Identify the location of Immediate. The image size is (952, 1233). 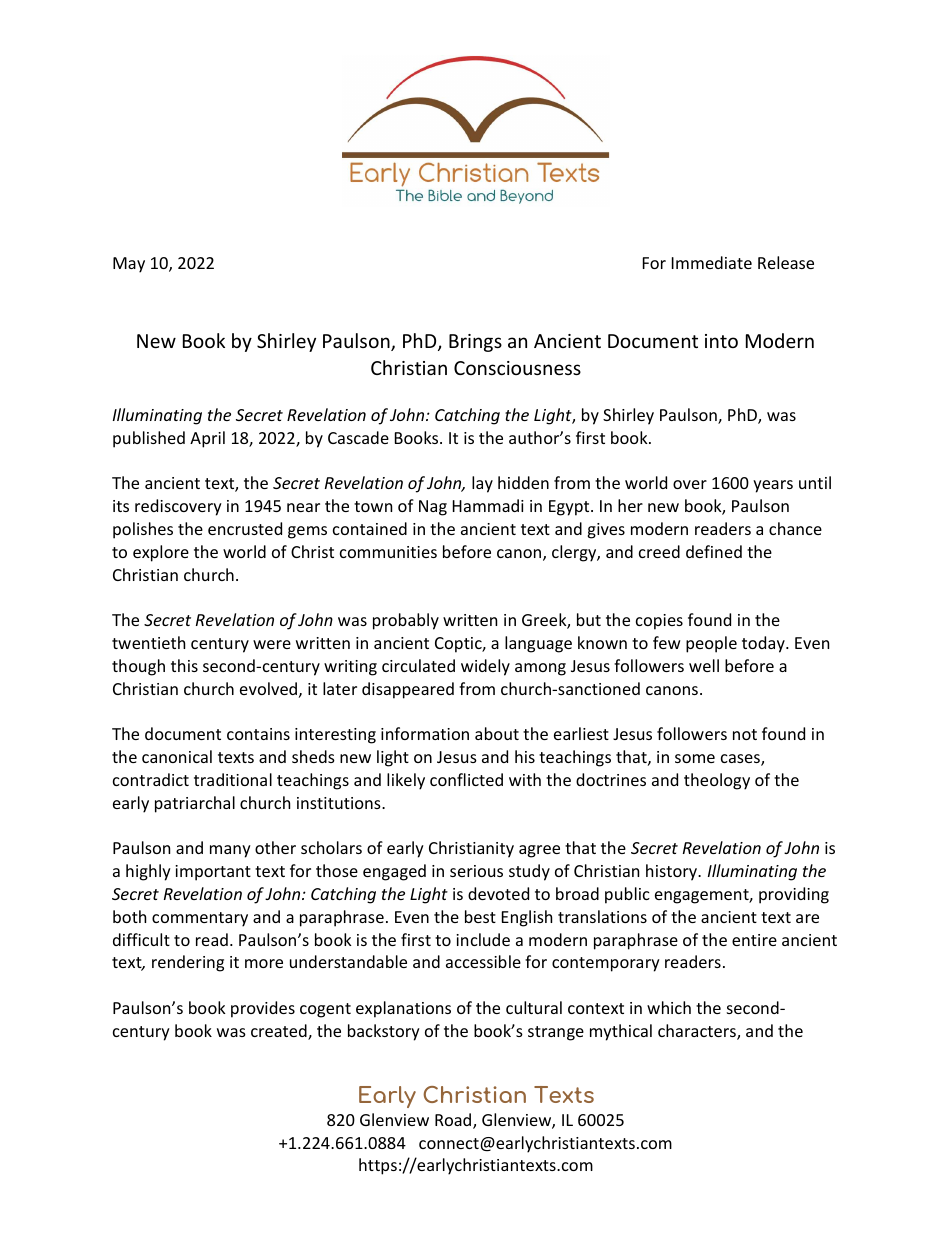
(712, 262).
